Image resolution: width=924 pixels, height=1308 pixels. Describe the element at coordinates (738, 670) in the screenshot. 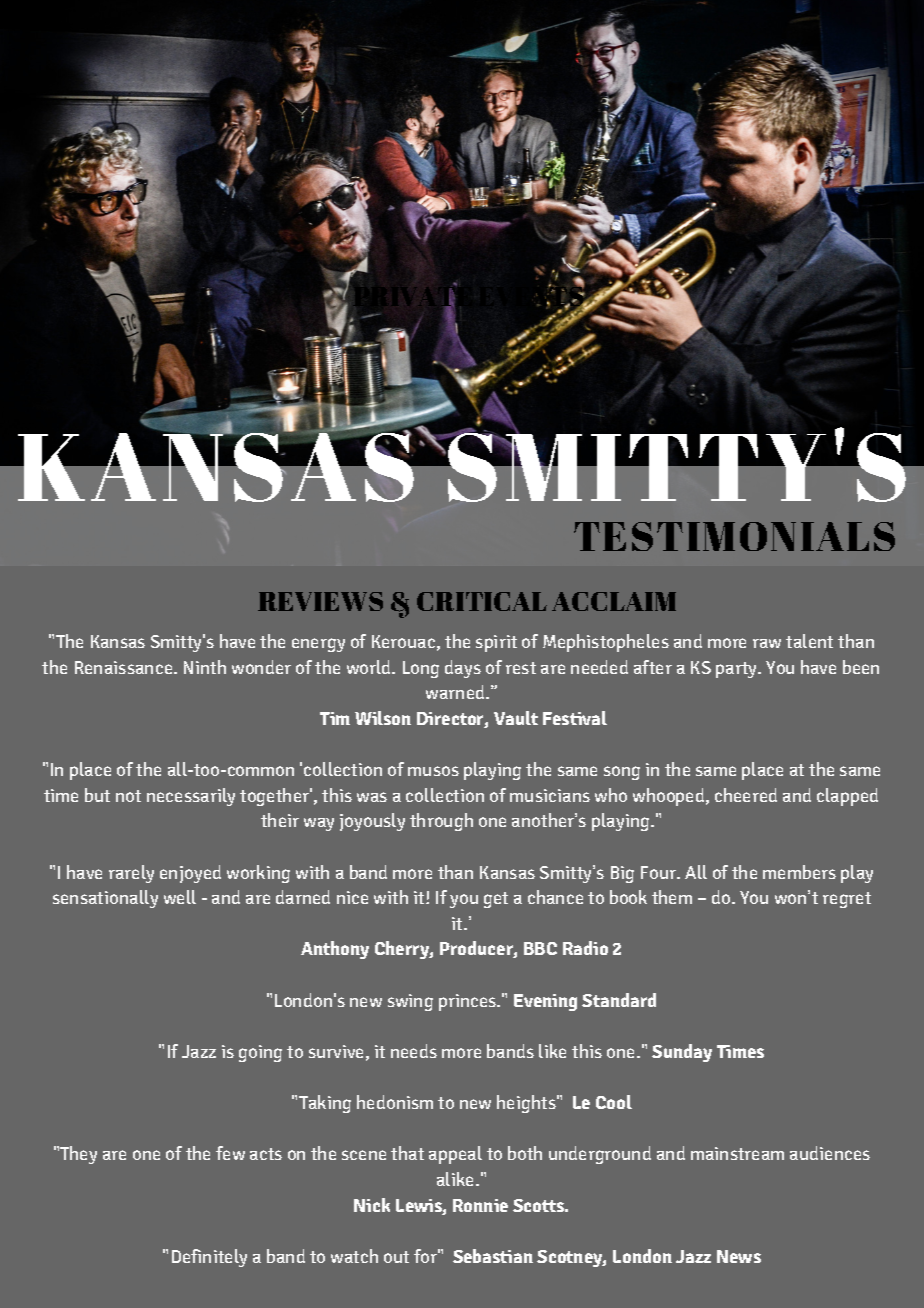

I see `party` at that location.
